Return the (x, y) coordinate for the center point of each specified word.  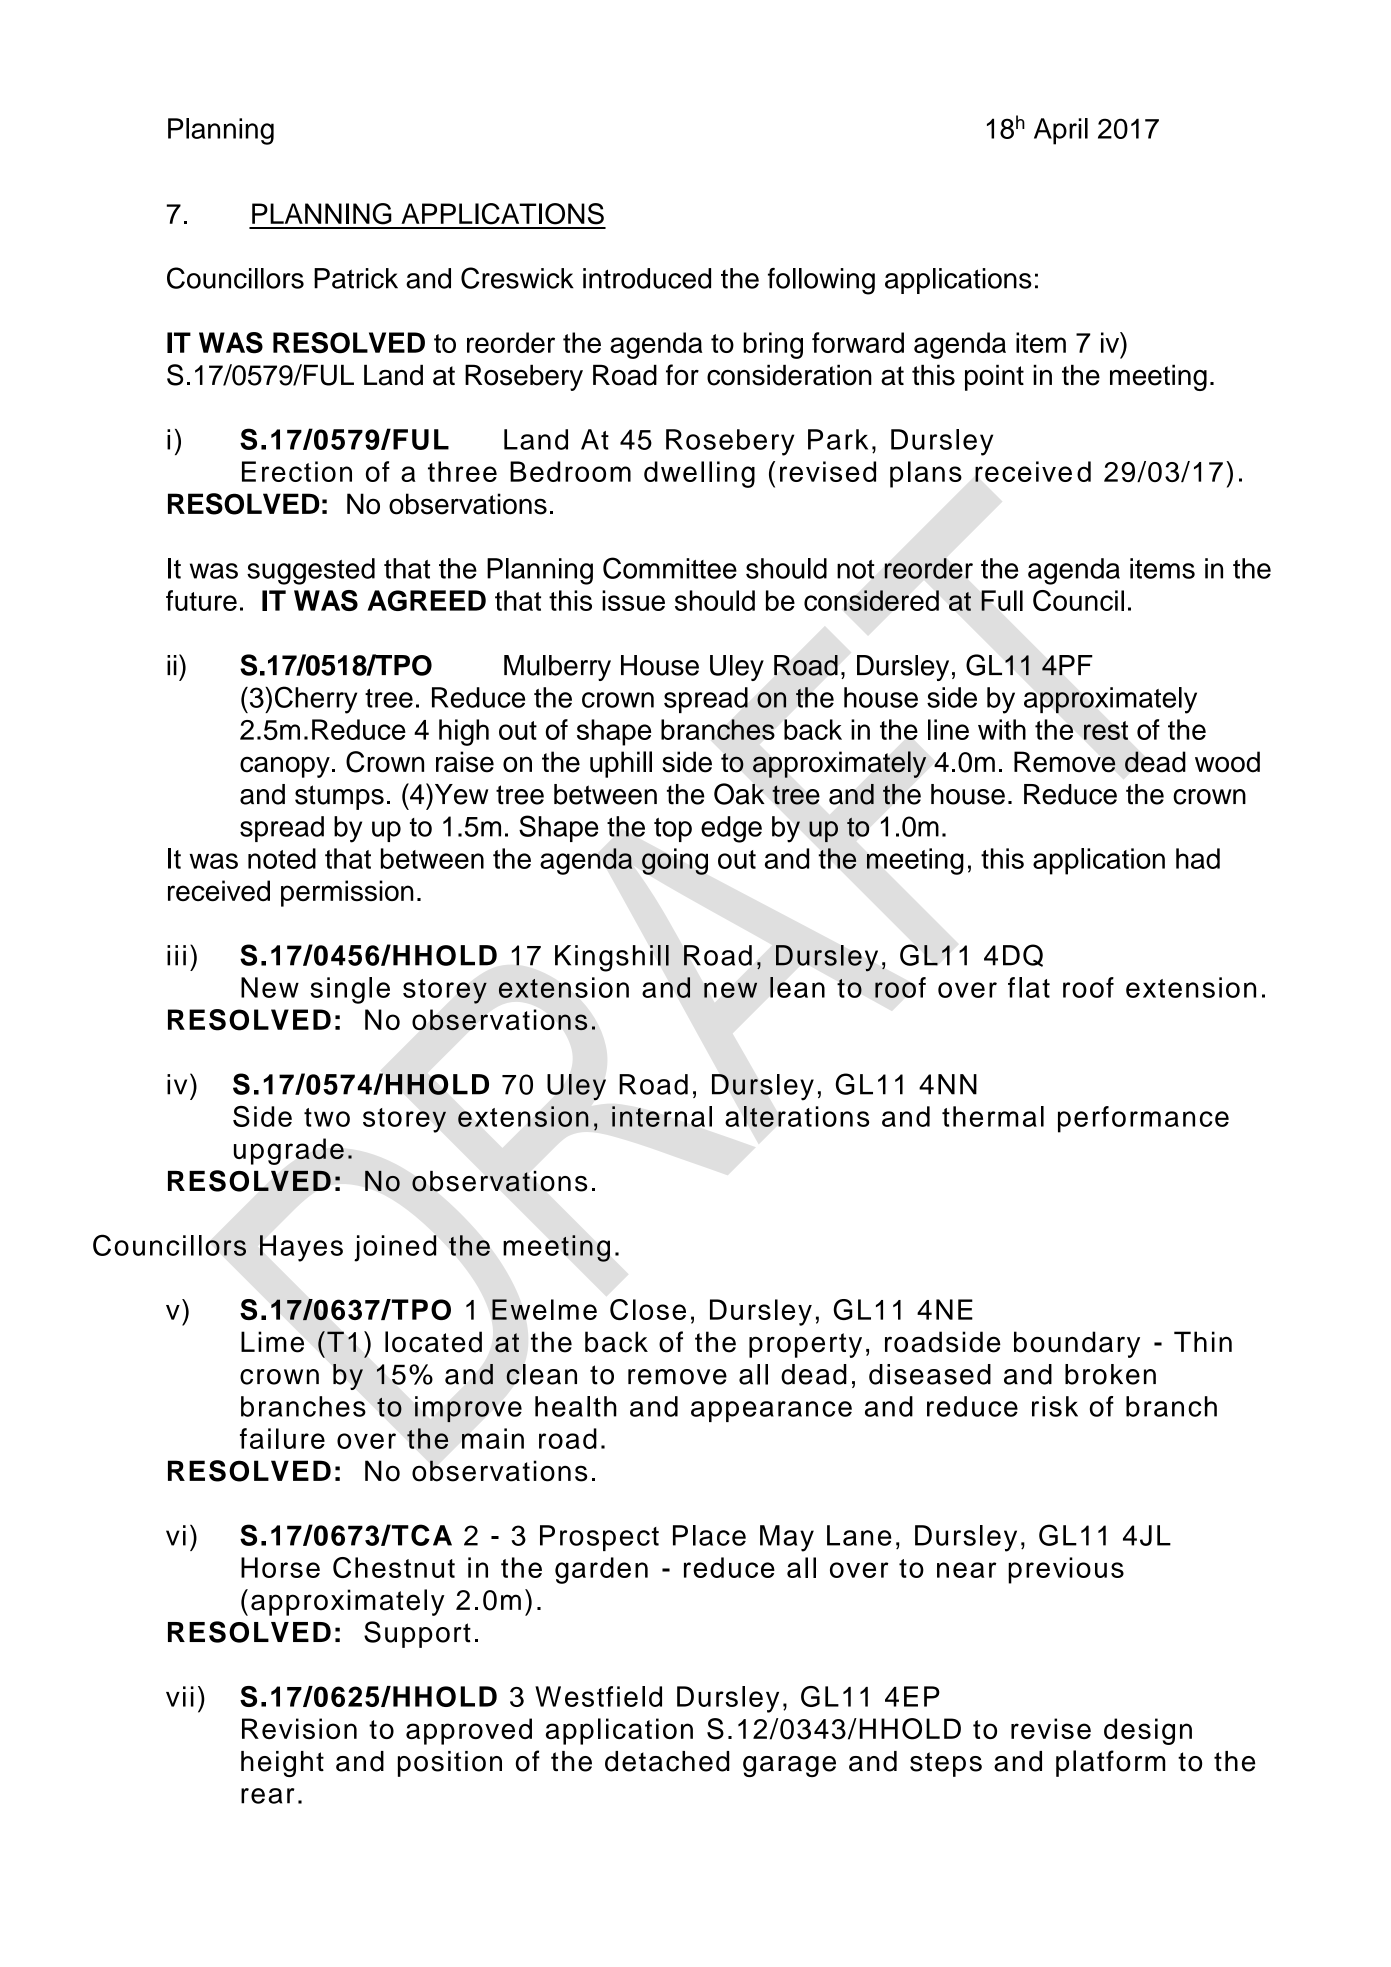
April (1061, 131)
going (675, 861)
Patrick (356, 278)
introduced (647, 278)
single (350, 990)
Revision (299, 1728)
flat (1029, 987)
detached (667, 1761)
